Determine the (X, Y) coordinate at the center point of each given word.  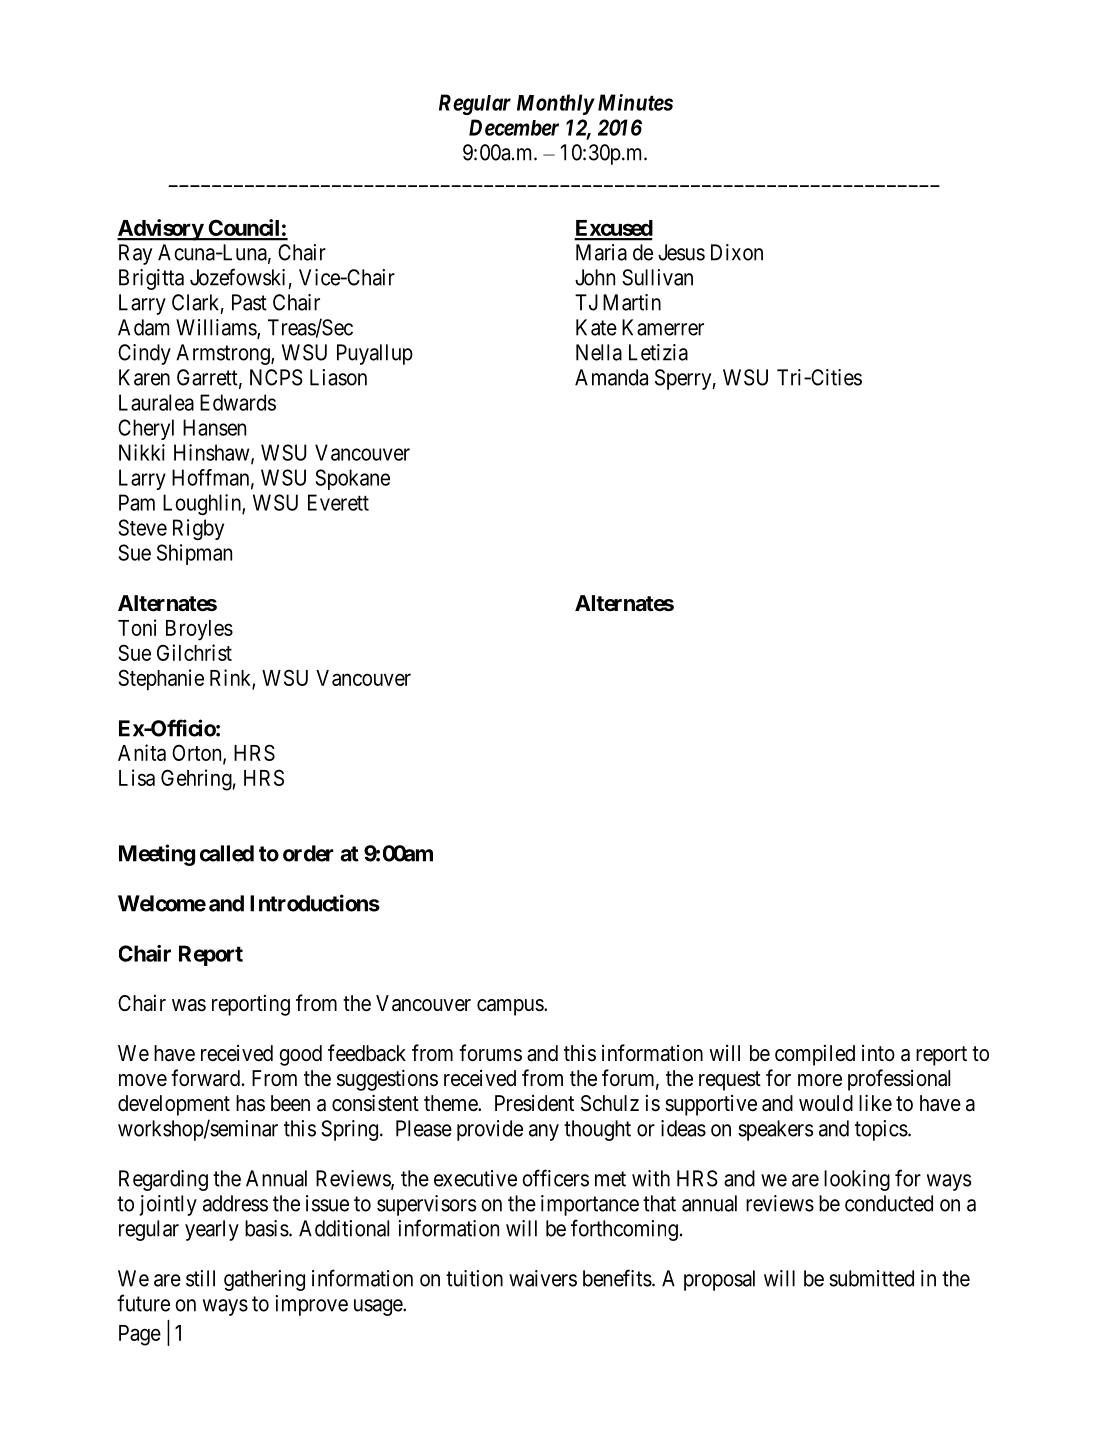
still (200, 1278)
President (534, 1103)
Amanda (611, 377)
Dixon (737, 252)
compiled (815, 1055)
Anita (142, 752)
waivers (543, 1278)
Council (244, 229)
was (189, 1005)
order (308, 853)
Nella (599, 352)
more (820, 1080)
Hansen (214, 427)
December (514, 127)
